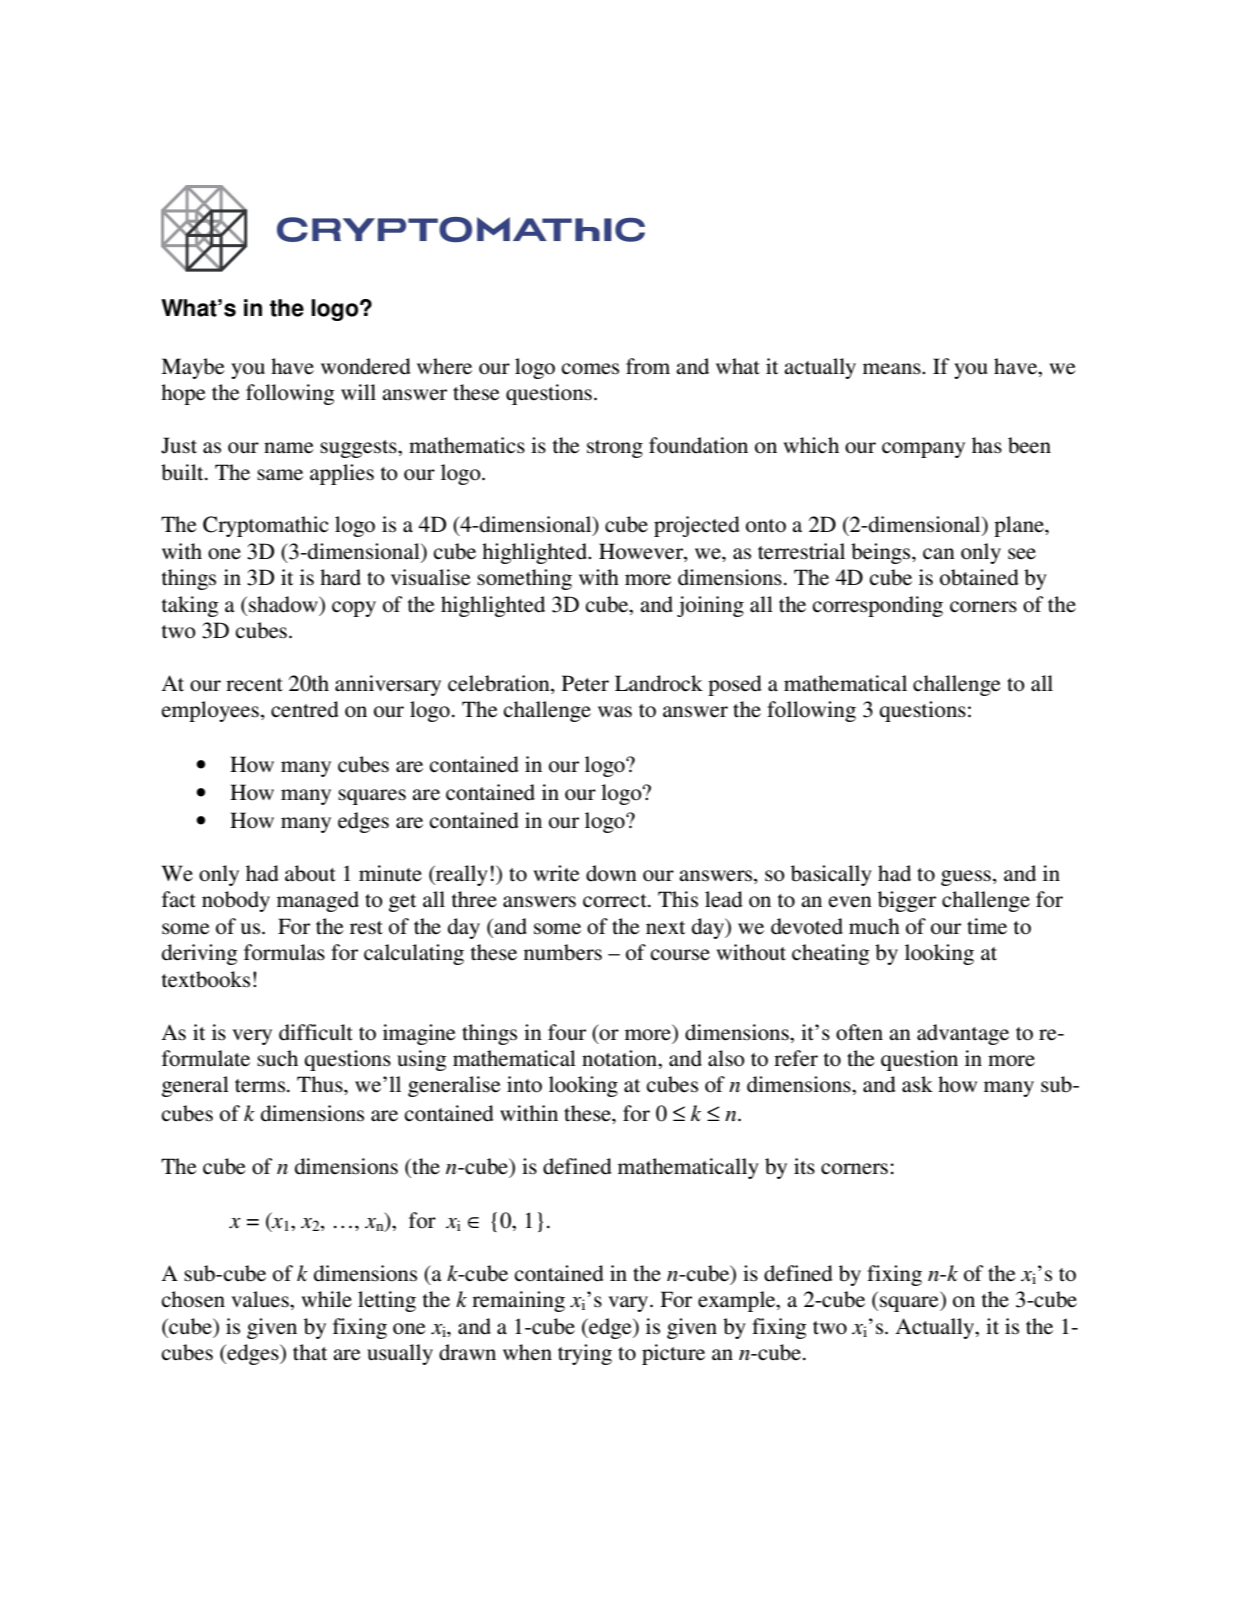  Describe the element at coordinates (966, 878) in the screenshot. I see `guess` at that location.
